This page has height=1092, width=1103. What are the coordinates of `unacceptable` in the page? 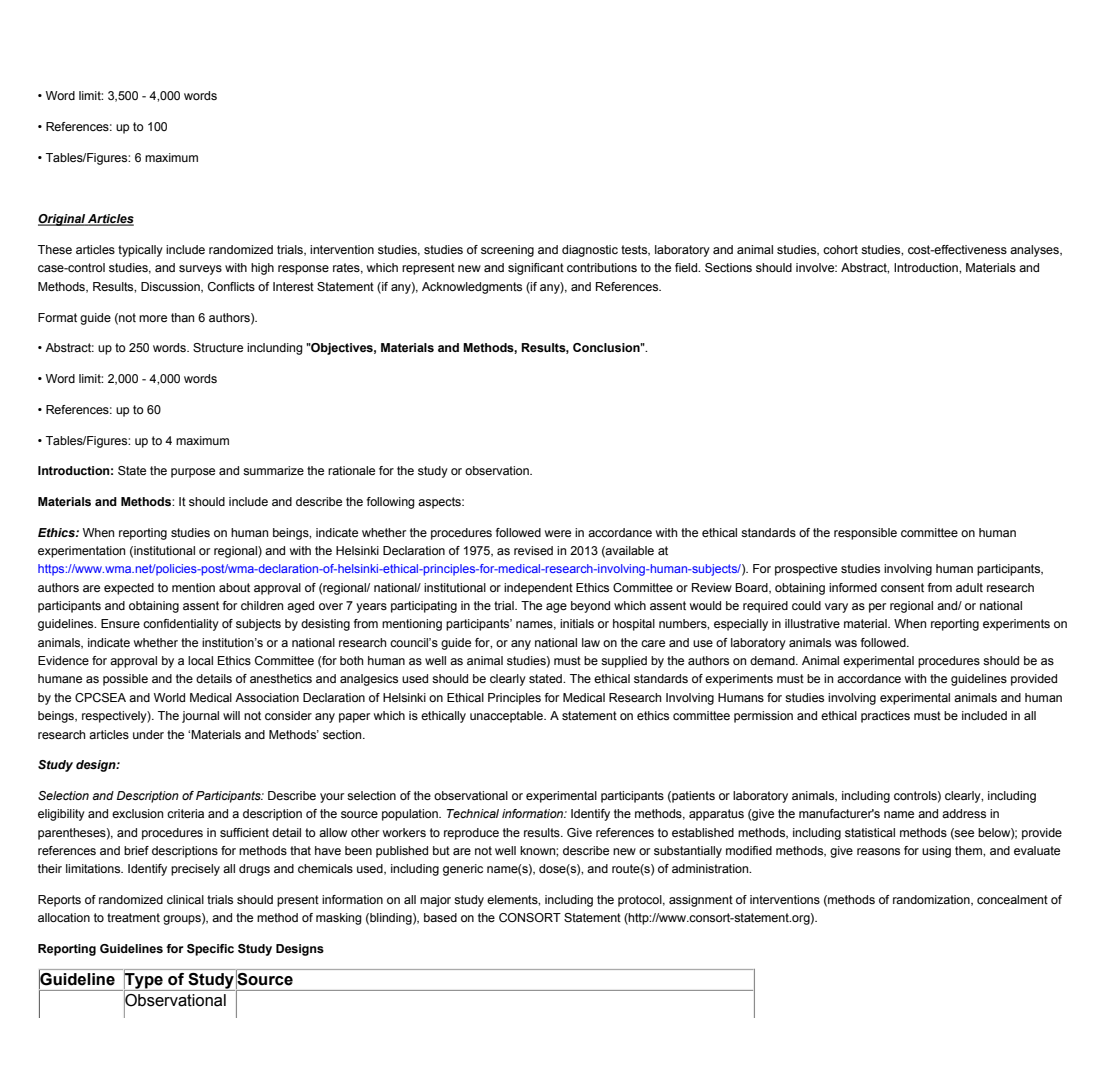 It's located at (507, 717).
